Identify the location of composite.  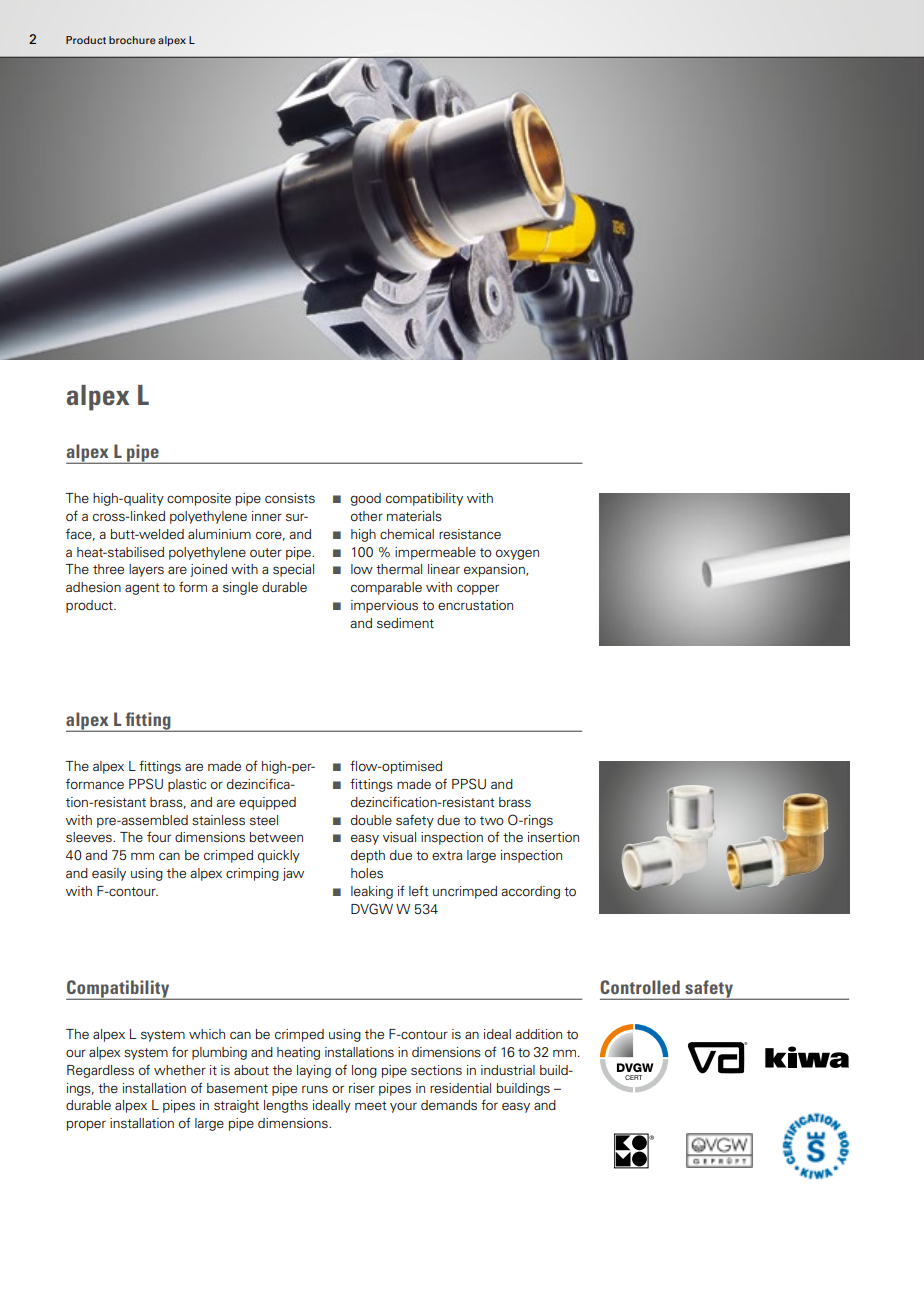
(199, 499).
